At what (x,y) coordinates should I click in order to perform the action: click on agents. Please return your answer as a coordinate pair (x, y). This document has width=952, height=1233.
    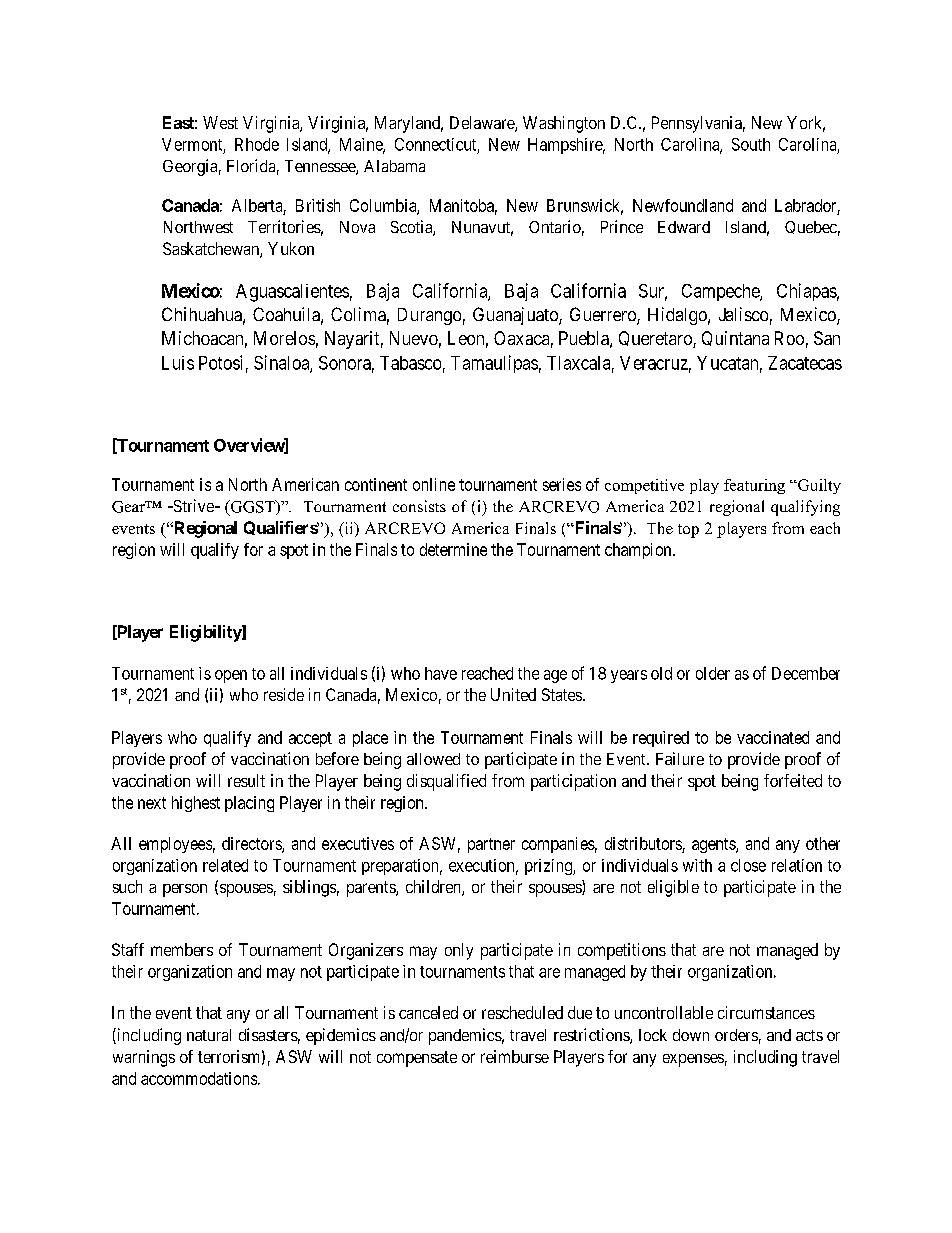
    Looking at the image, I should click on (714, 845).
